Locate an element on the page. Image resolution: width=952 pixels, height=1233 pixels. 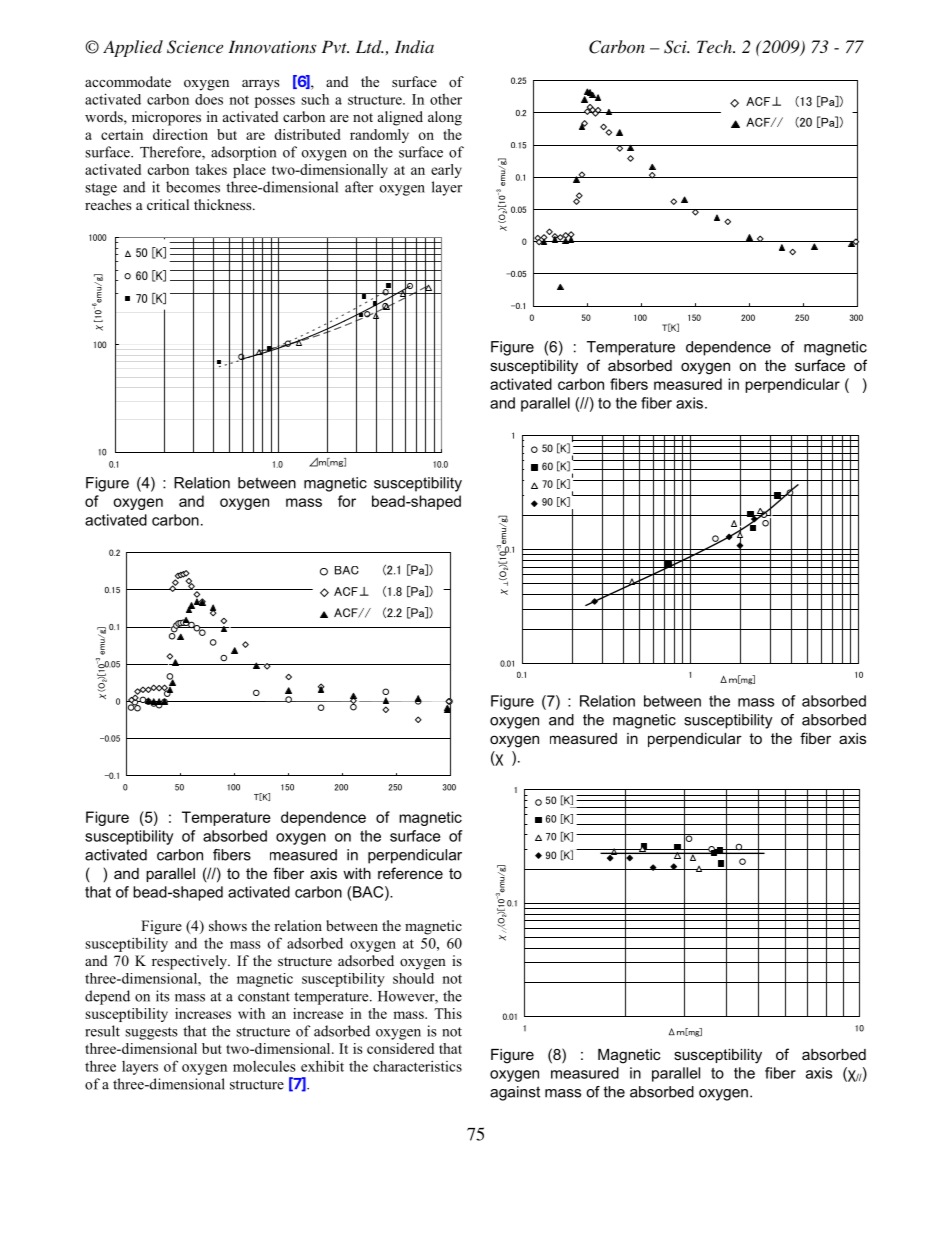
Science is located at coordinates (195, 47).
